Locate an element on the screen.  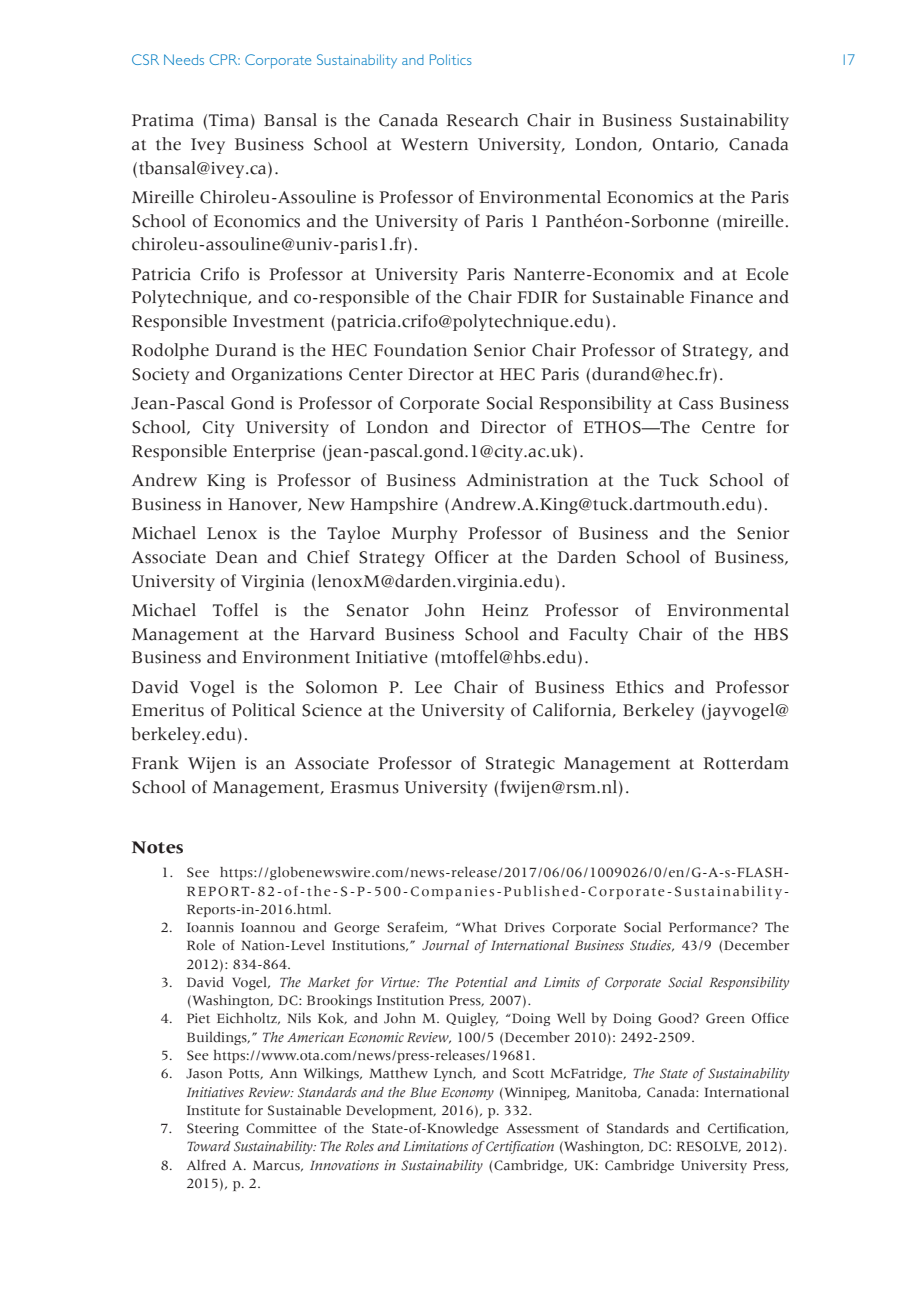
Steering is located at coordinates (213, 1129).
